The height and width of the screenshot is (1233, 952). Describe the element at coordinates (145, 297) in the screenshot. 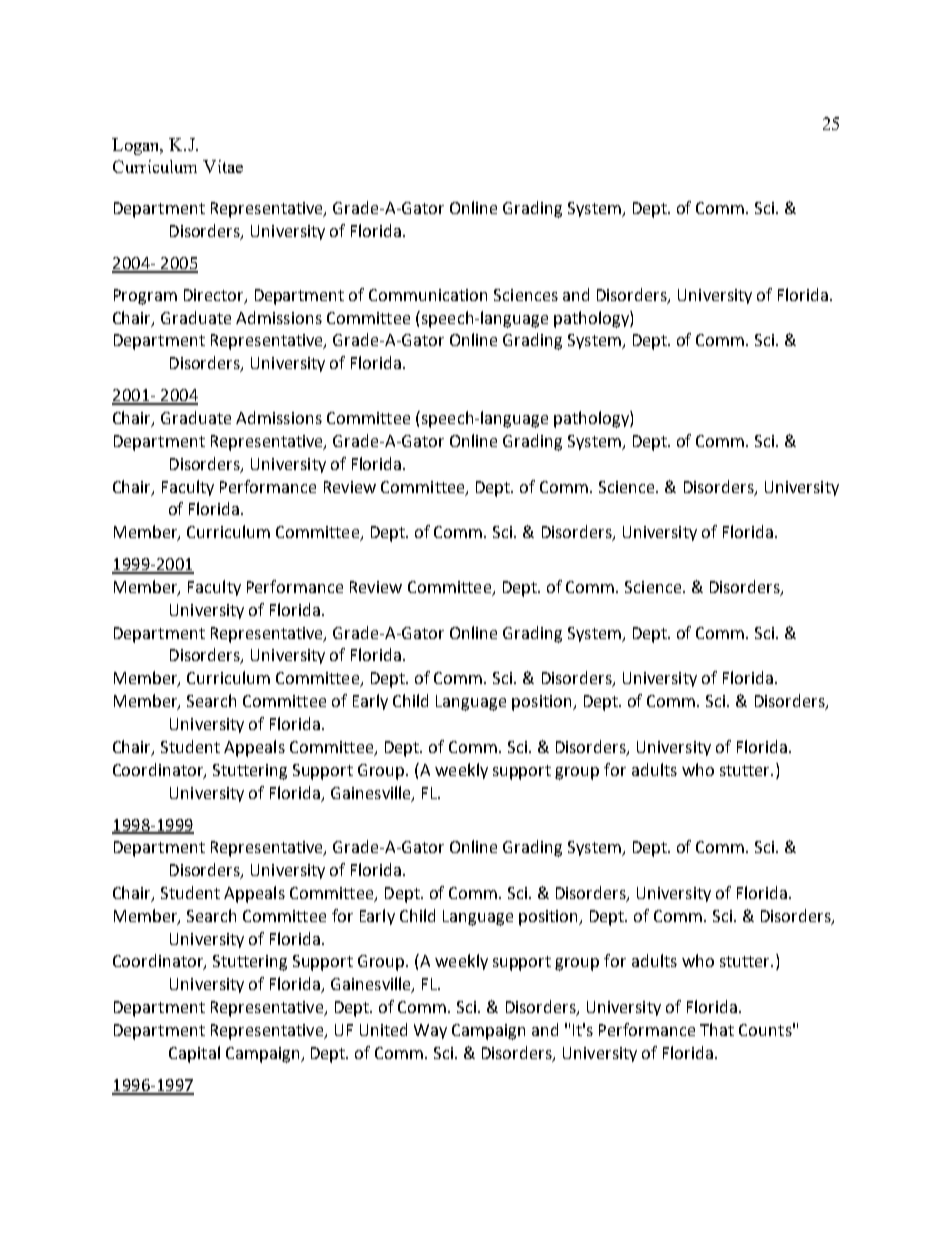

I see `Program` at that location.
